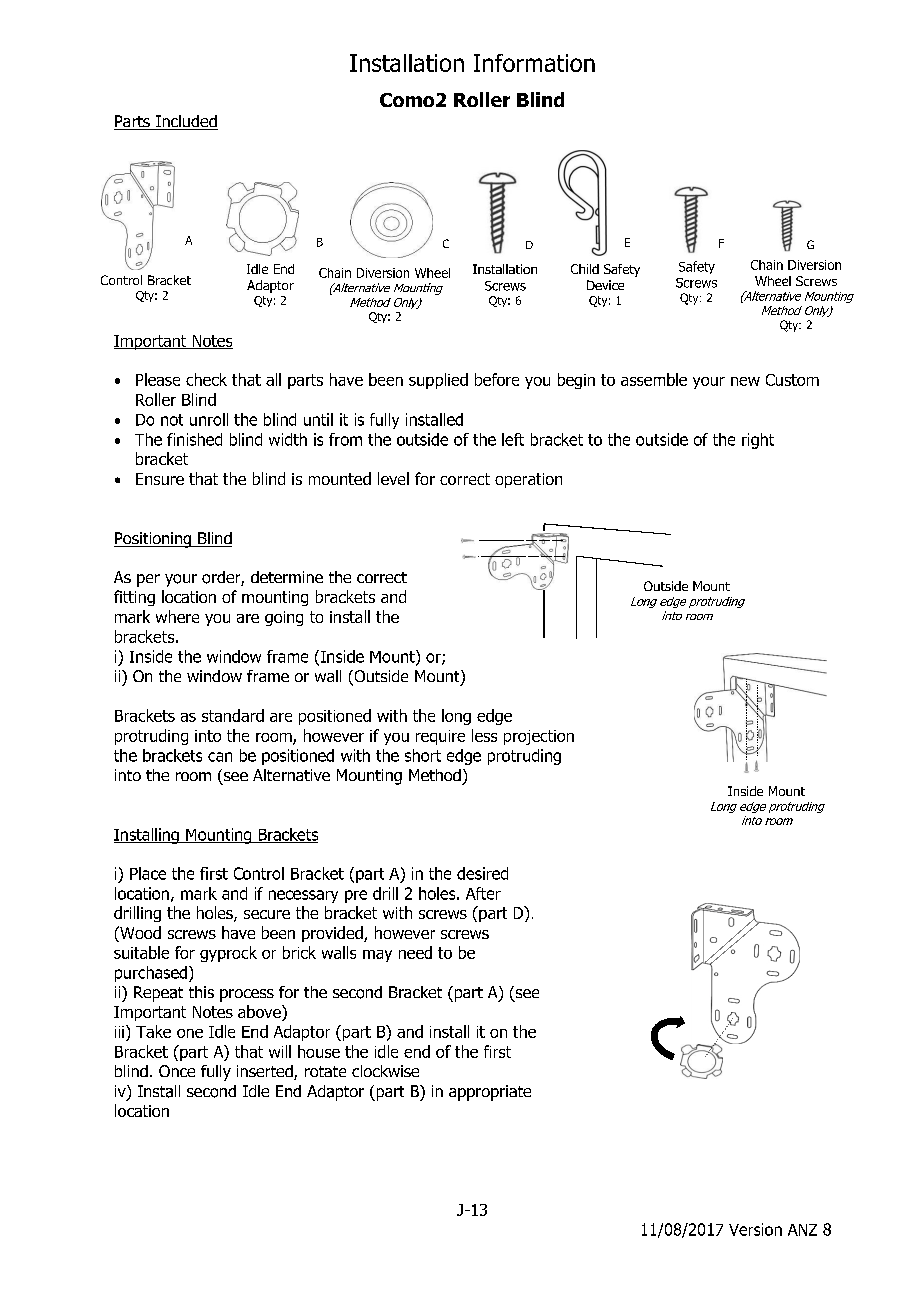 This image has height=1308, width=924. Describe the element at coordinates (186, 122) in the image. I see `Included` at that location.
